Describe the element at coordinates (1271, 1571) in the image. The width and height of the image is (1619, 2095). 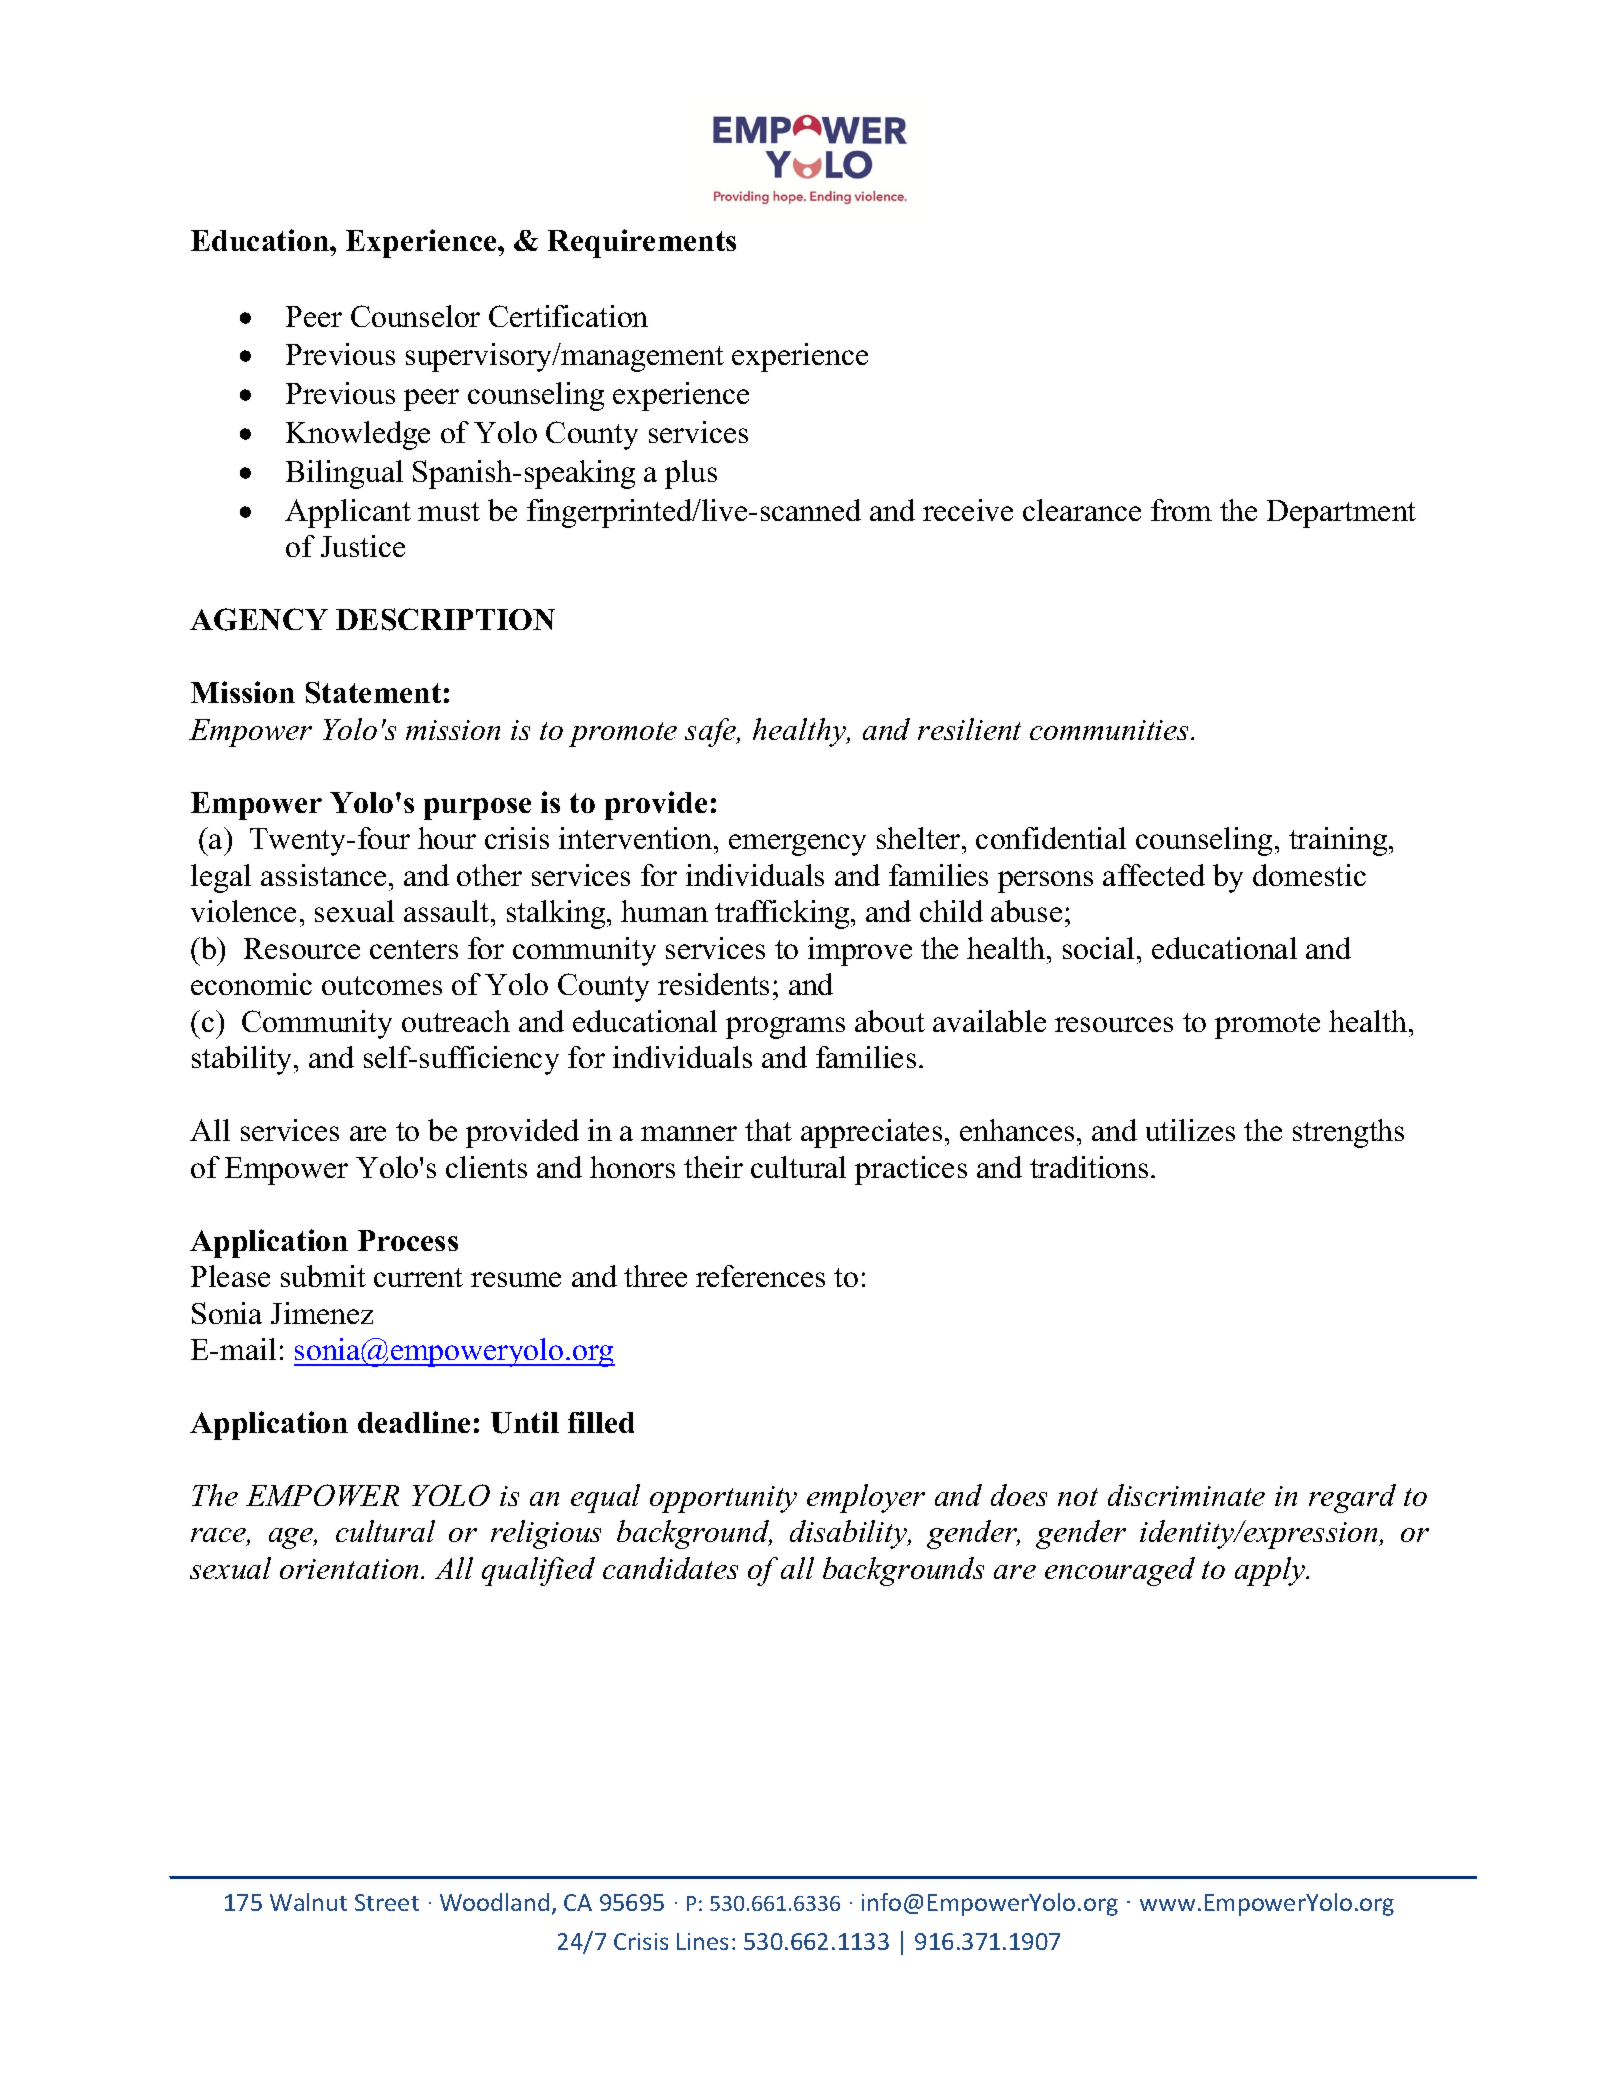
I see `apply` at that location.
